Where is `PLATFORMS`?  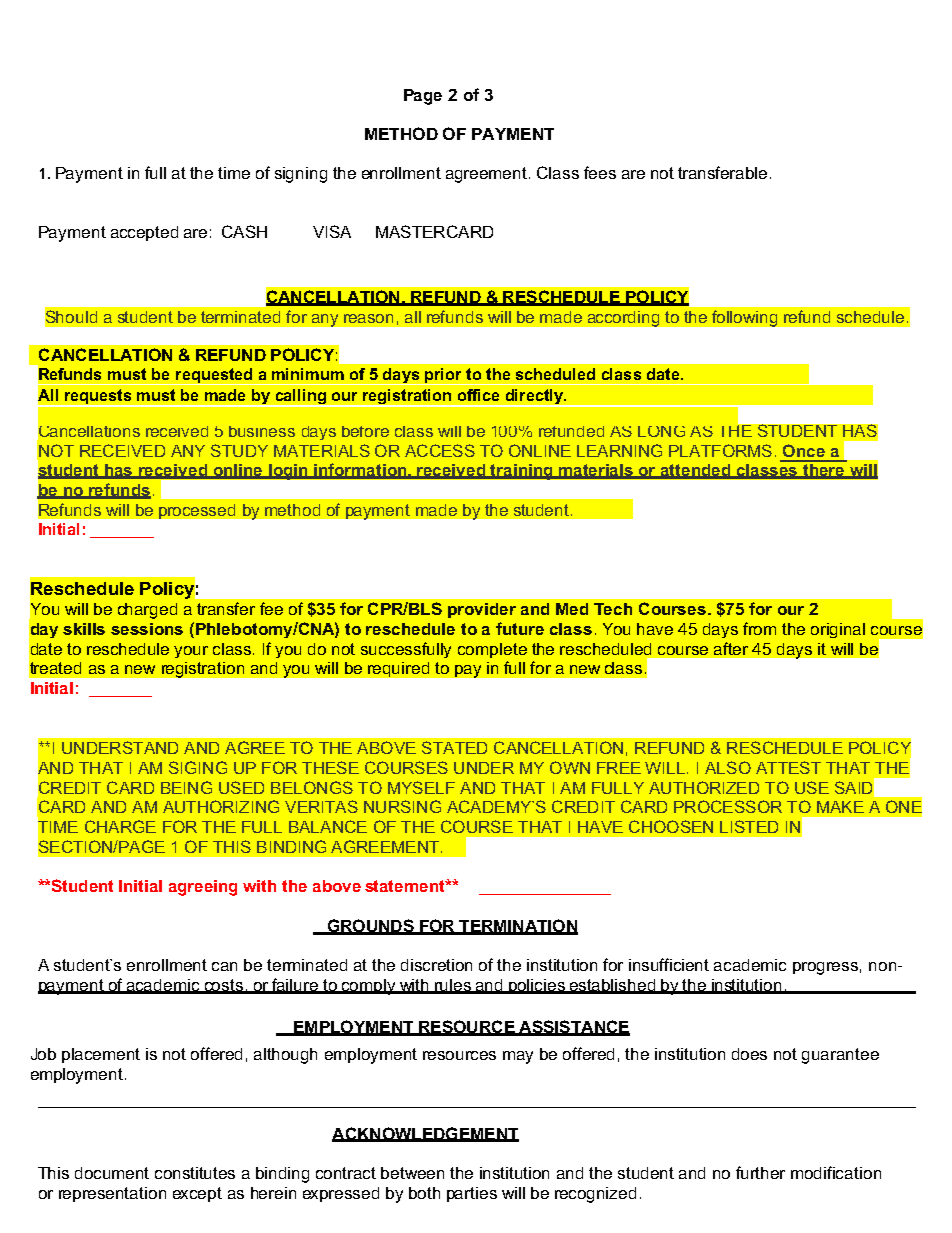
PLATFORMS is located at coordinates (720, 450).
